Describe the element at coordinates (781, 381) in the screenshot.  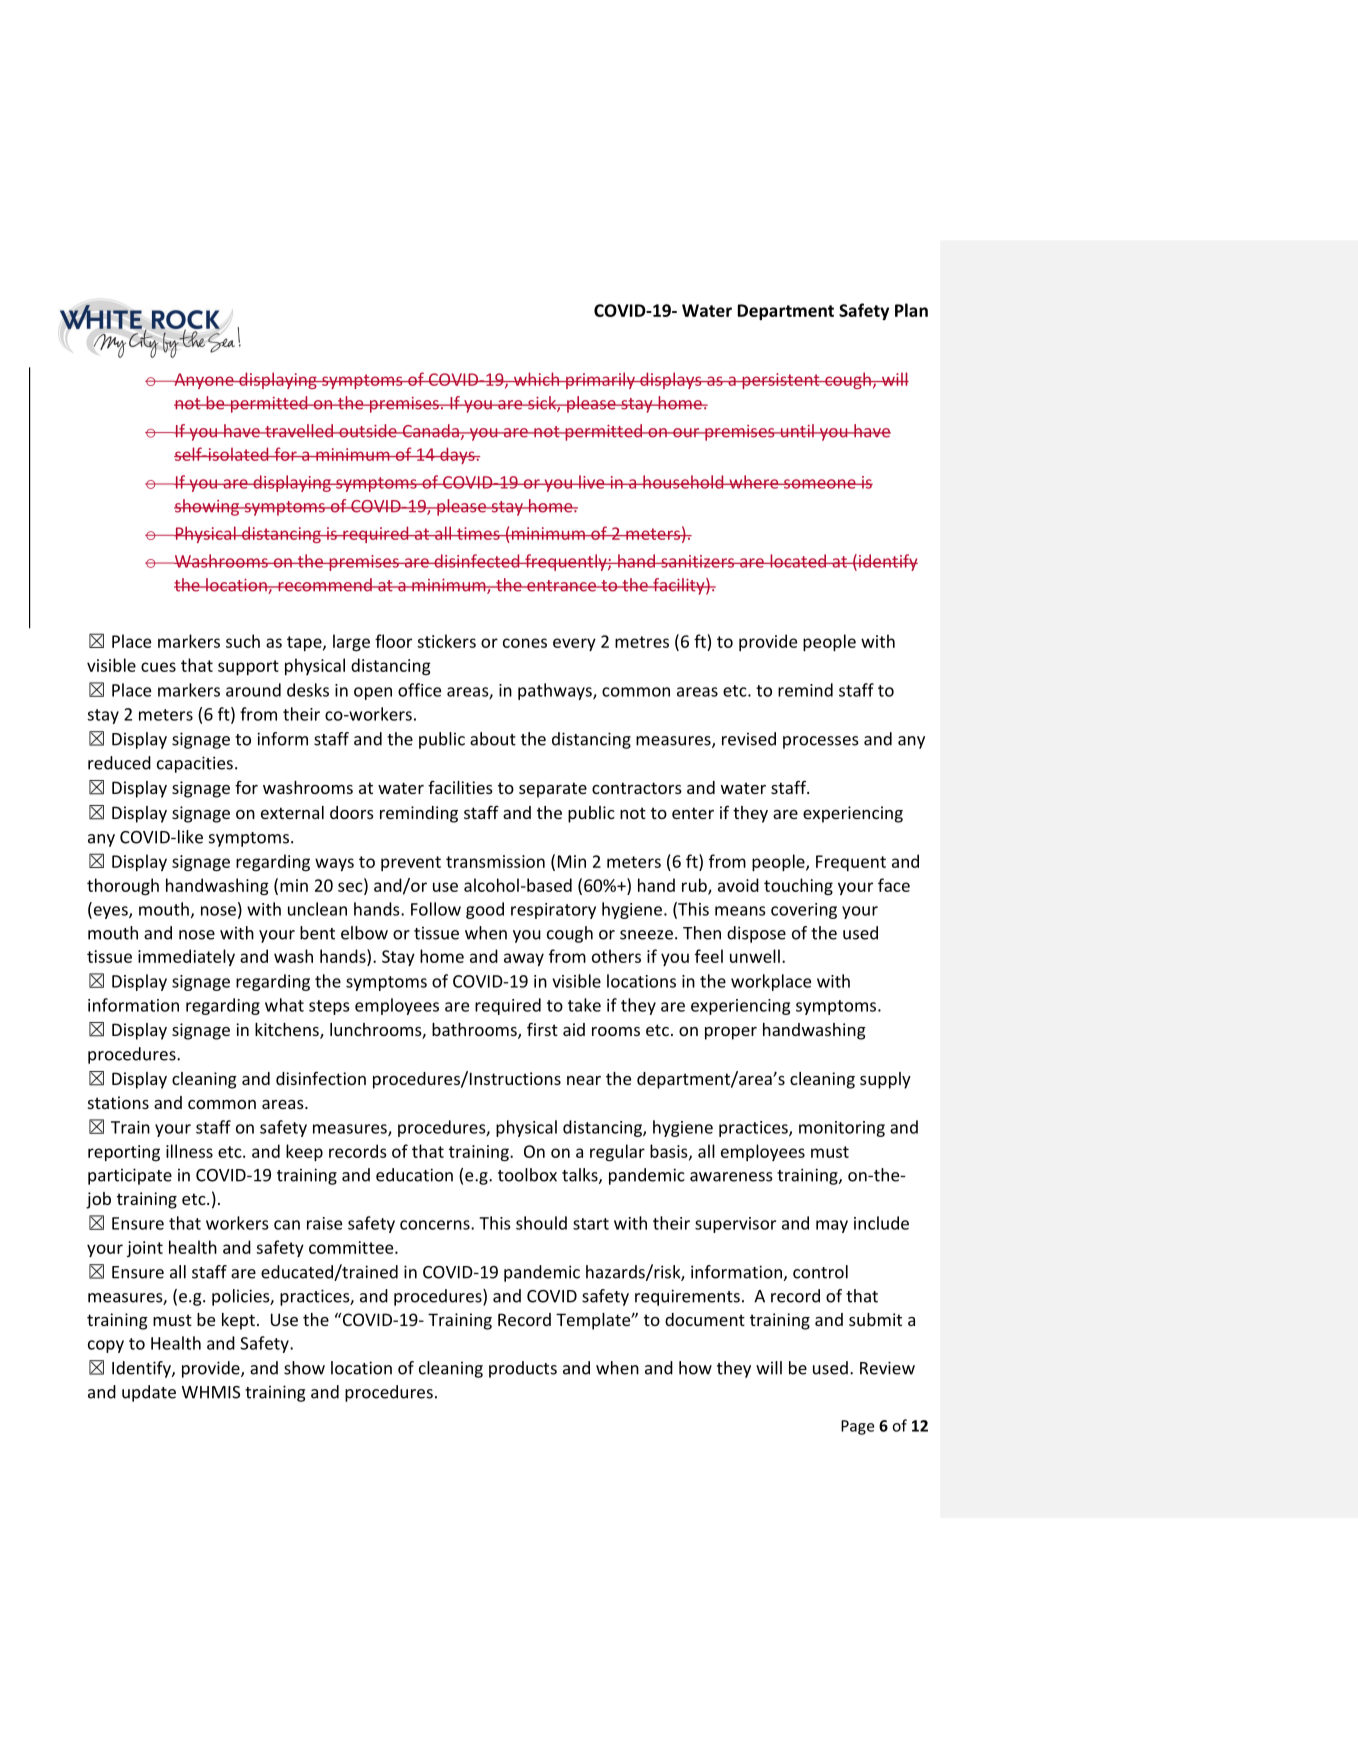
I see `persistent` at that location.
